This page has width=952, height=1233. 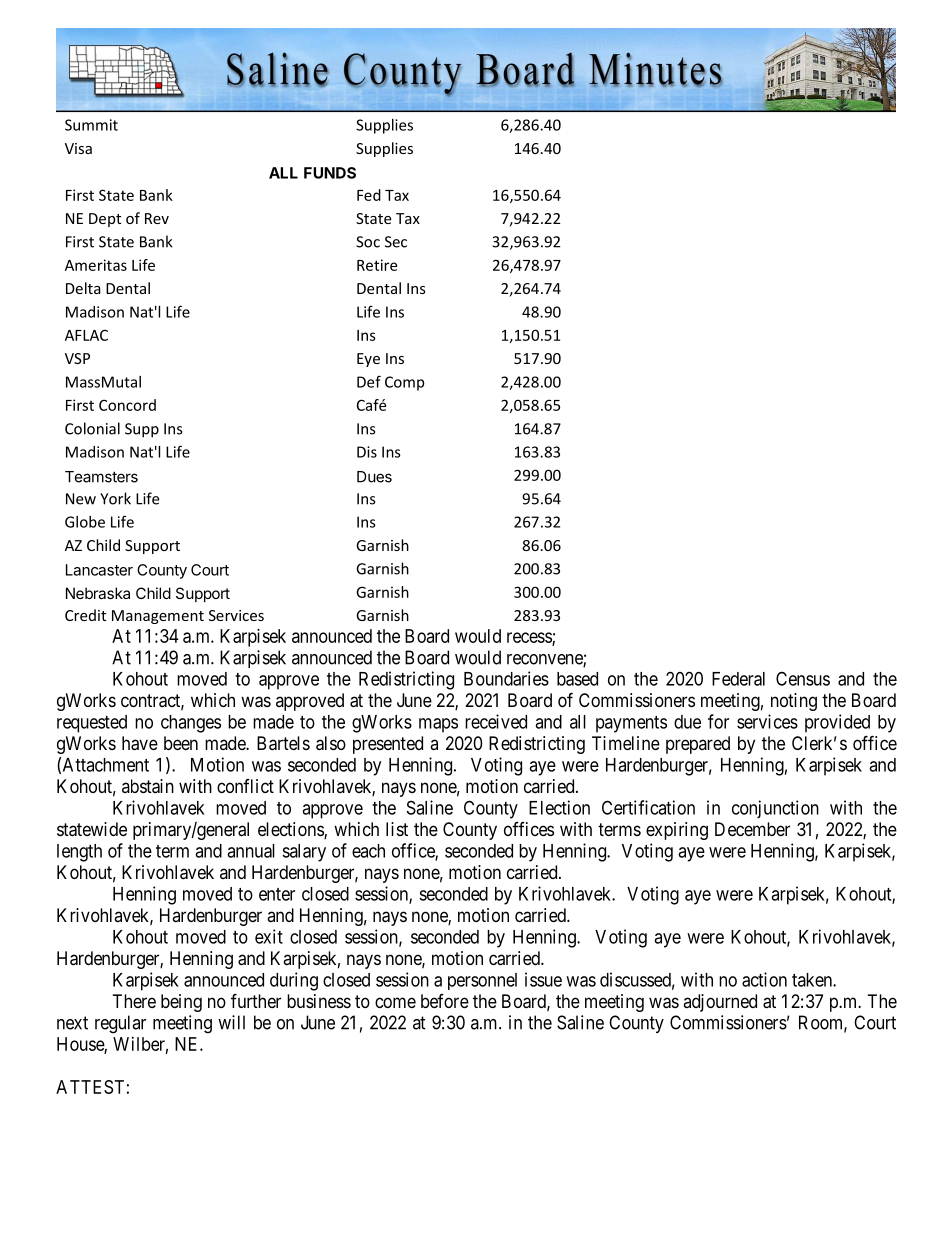 I want to click on FUNDS, so click(x=330, y=173).
